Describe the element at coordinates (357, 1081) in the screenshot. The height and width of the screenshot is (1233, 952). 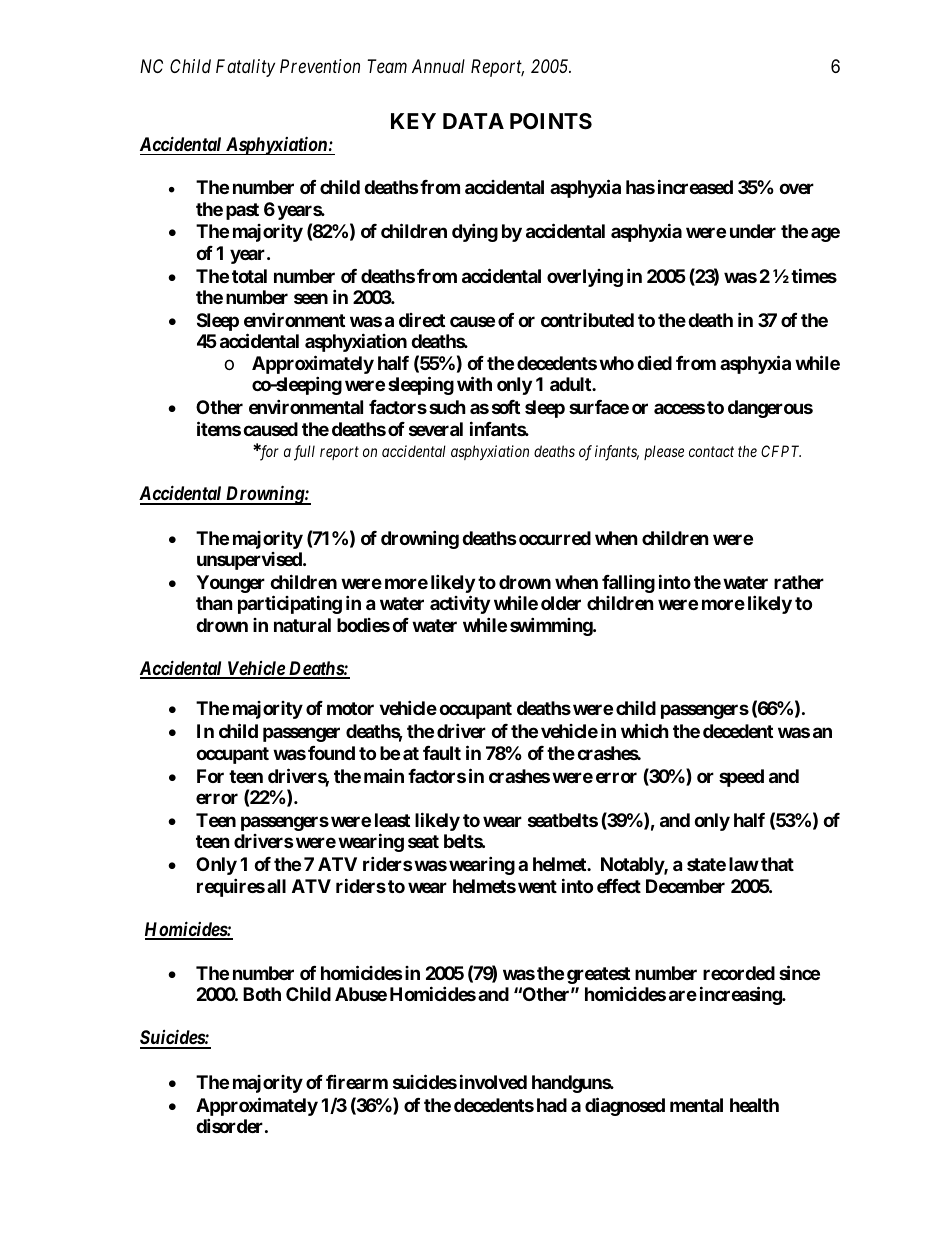
I see `firearm` at that location.
